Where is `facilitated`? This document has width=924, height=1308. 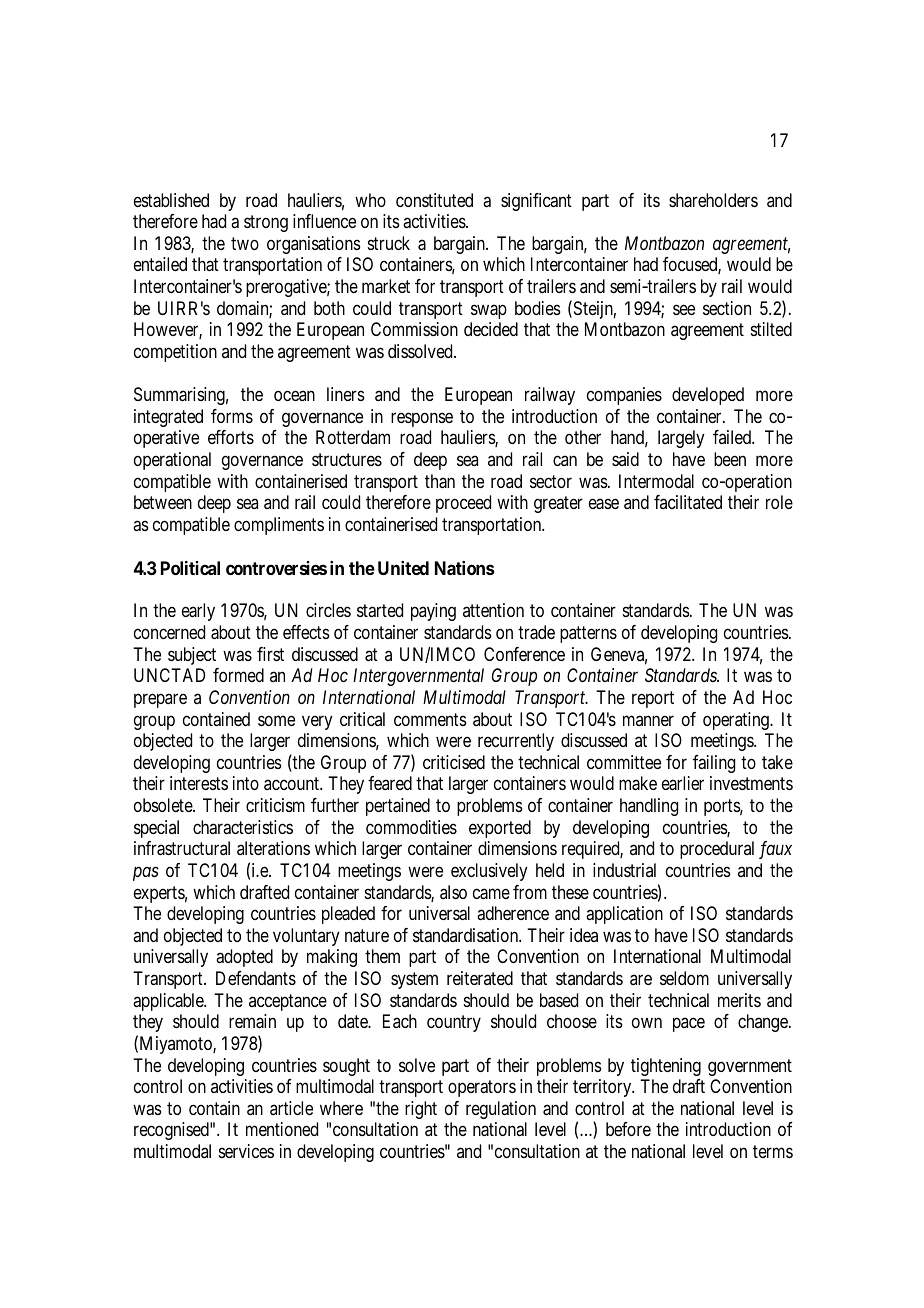 facilitated is located at coordinates (688, 502).
